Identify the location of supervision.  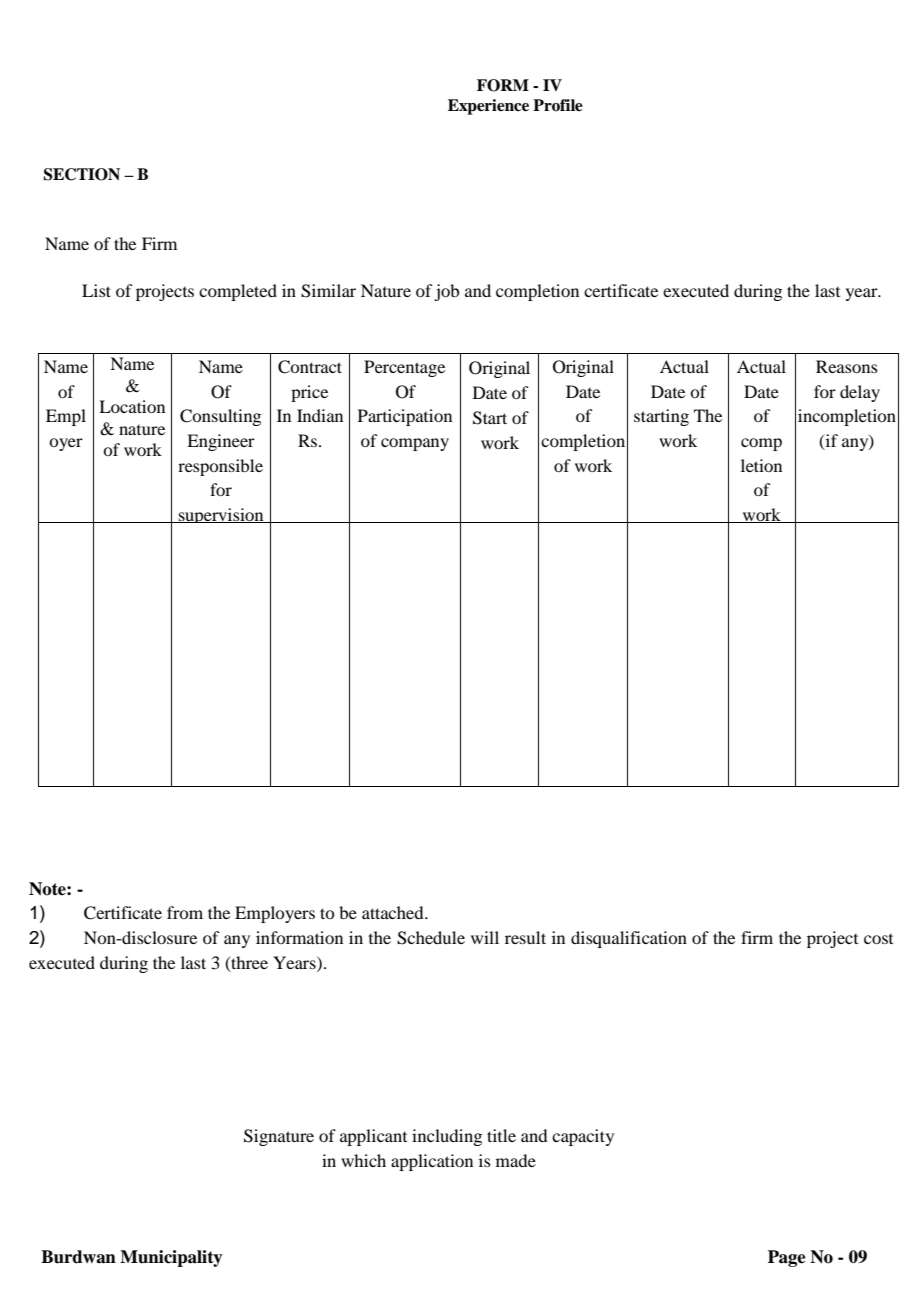
(221, 515).
